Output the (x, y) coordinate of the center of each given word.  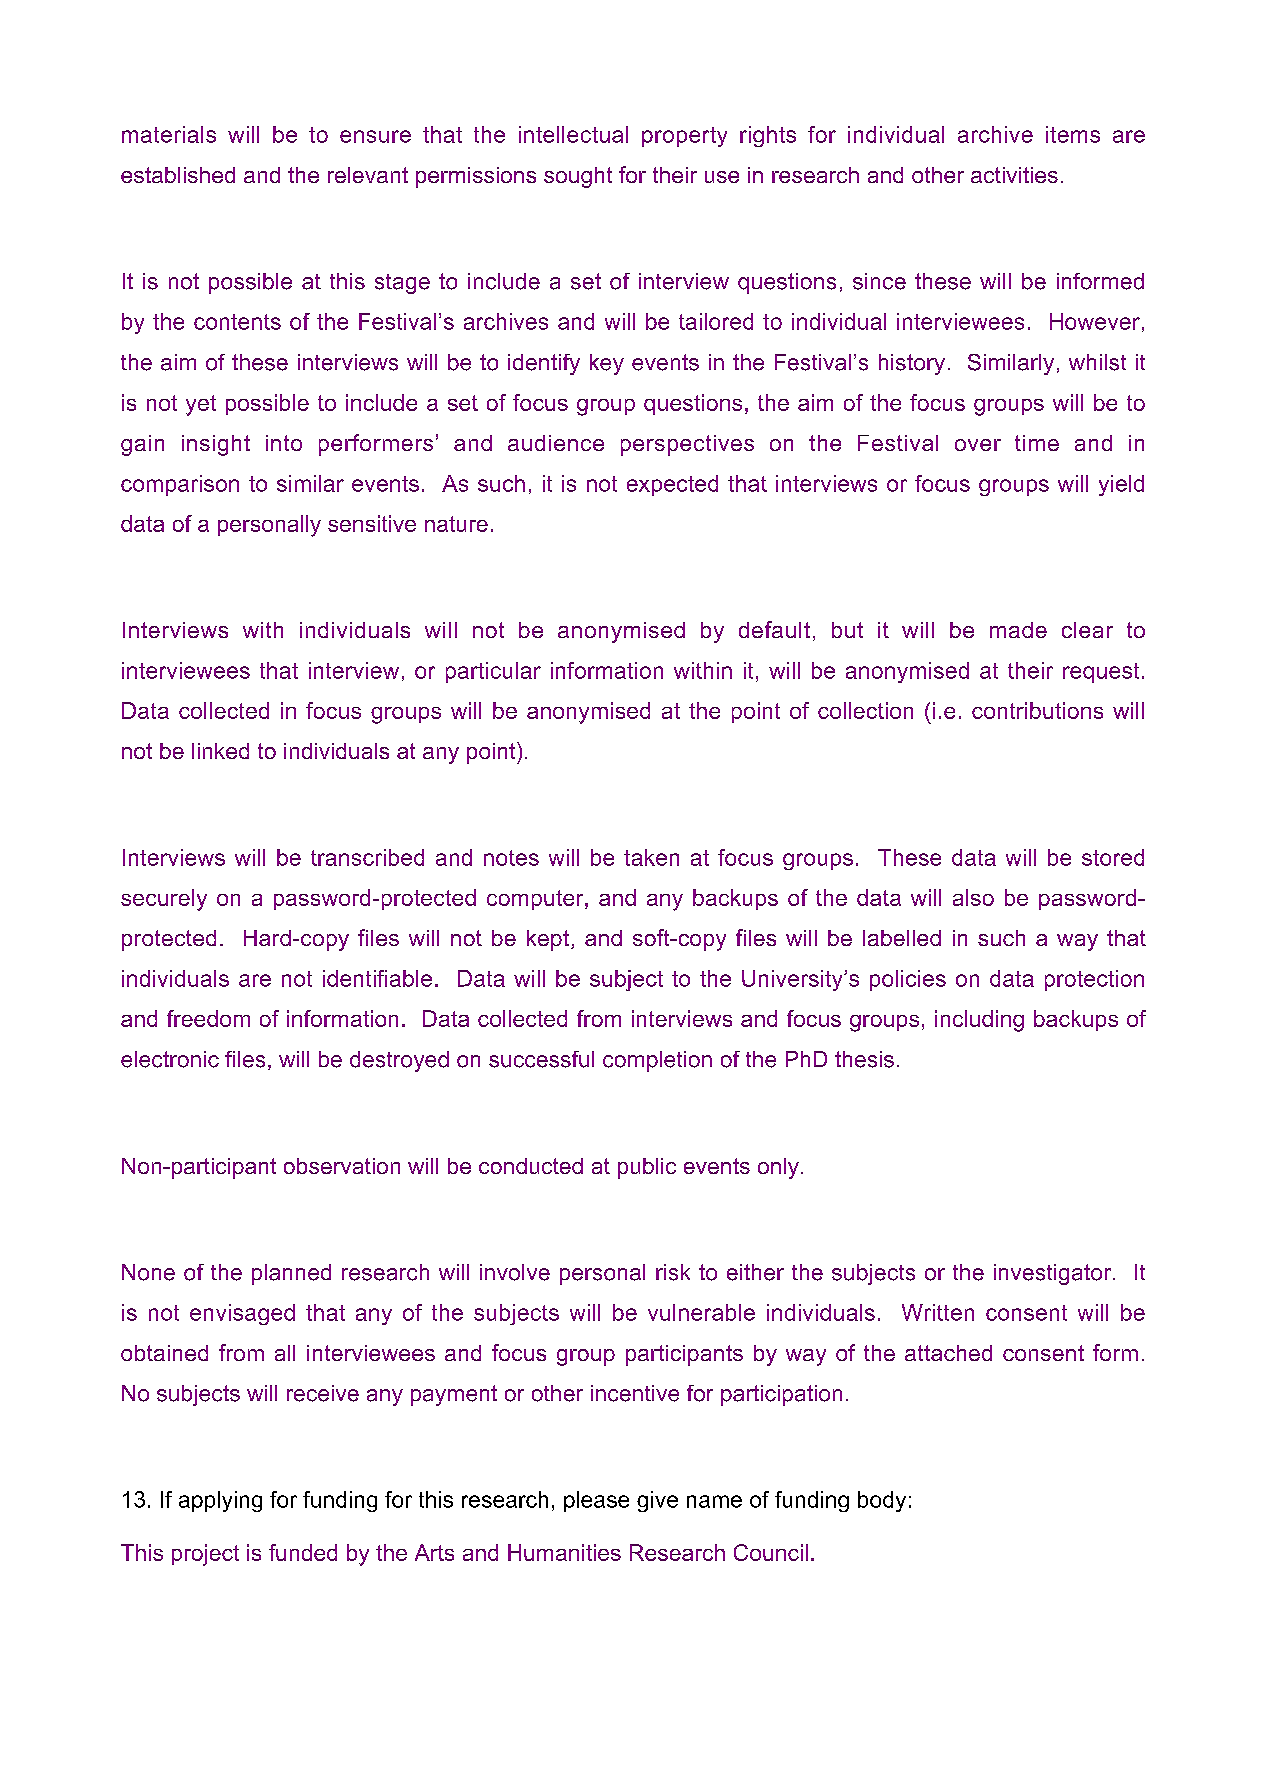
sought (578, 177)
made (1018, 630)
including (979, 1021)
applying (220, 1501)
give (657, 1501)
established (178, 175)
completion (657, 1061)
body (882, 1501)
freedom (208, 1018)
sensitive (372, 523)
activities (1014, 175)
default (774, 629)
